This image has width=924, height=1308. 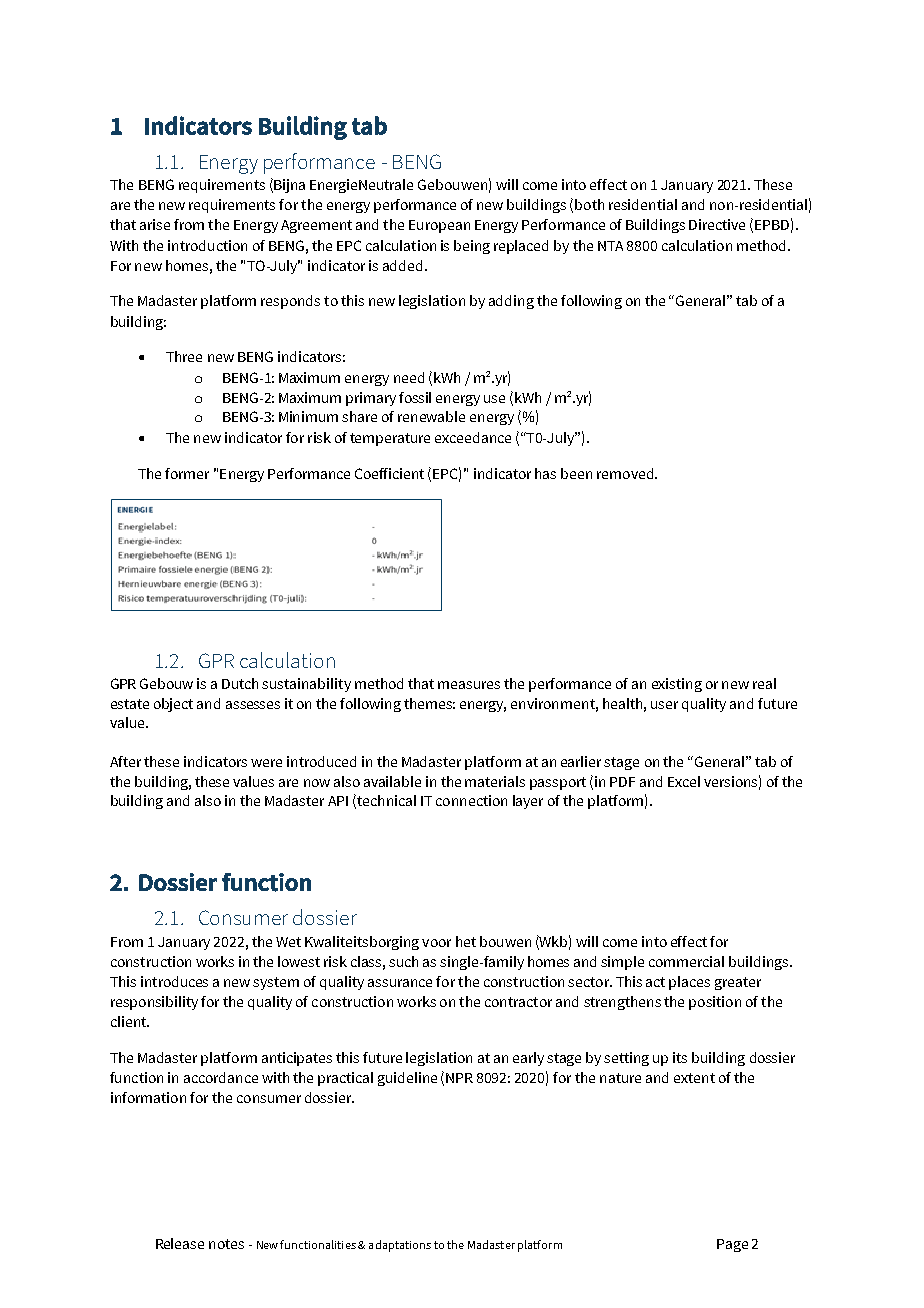 I want to click on European, so click(x=439, y=226).
